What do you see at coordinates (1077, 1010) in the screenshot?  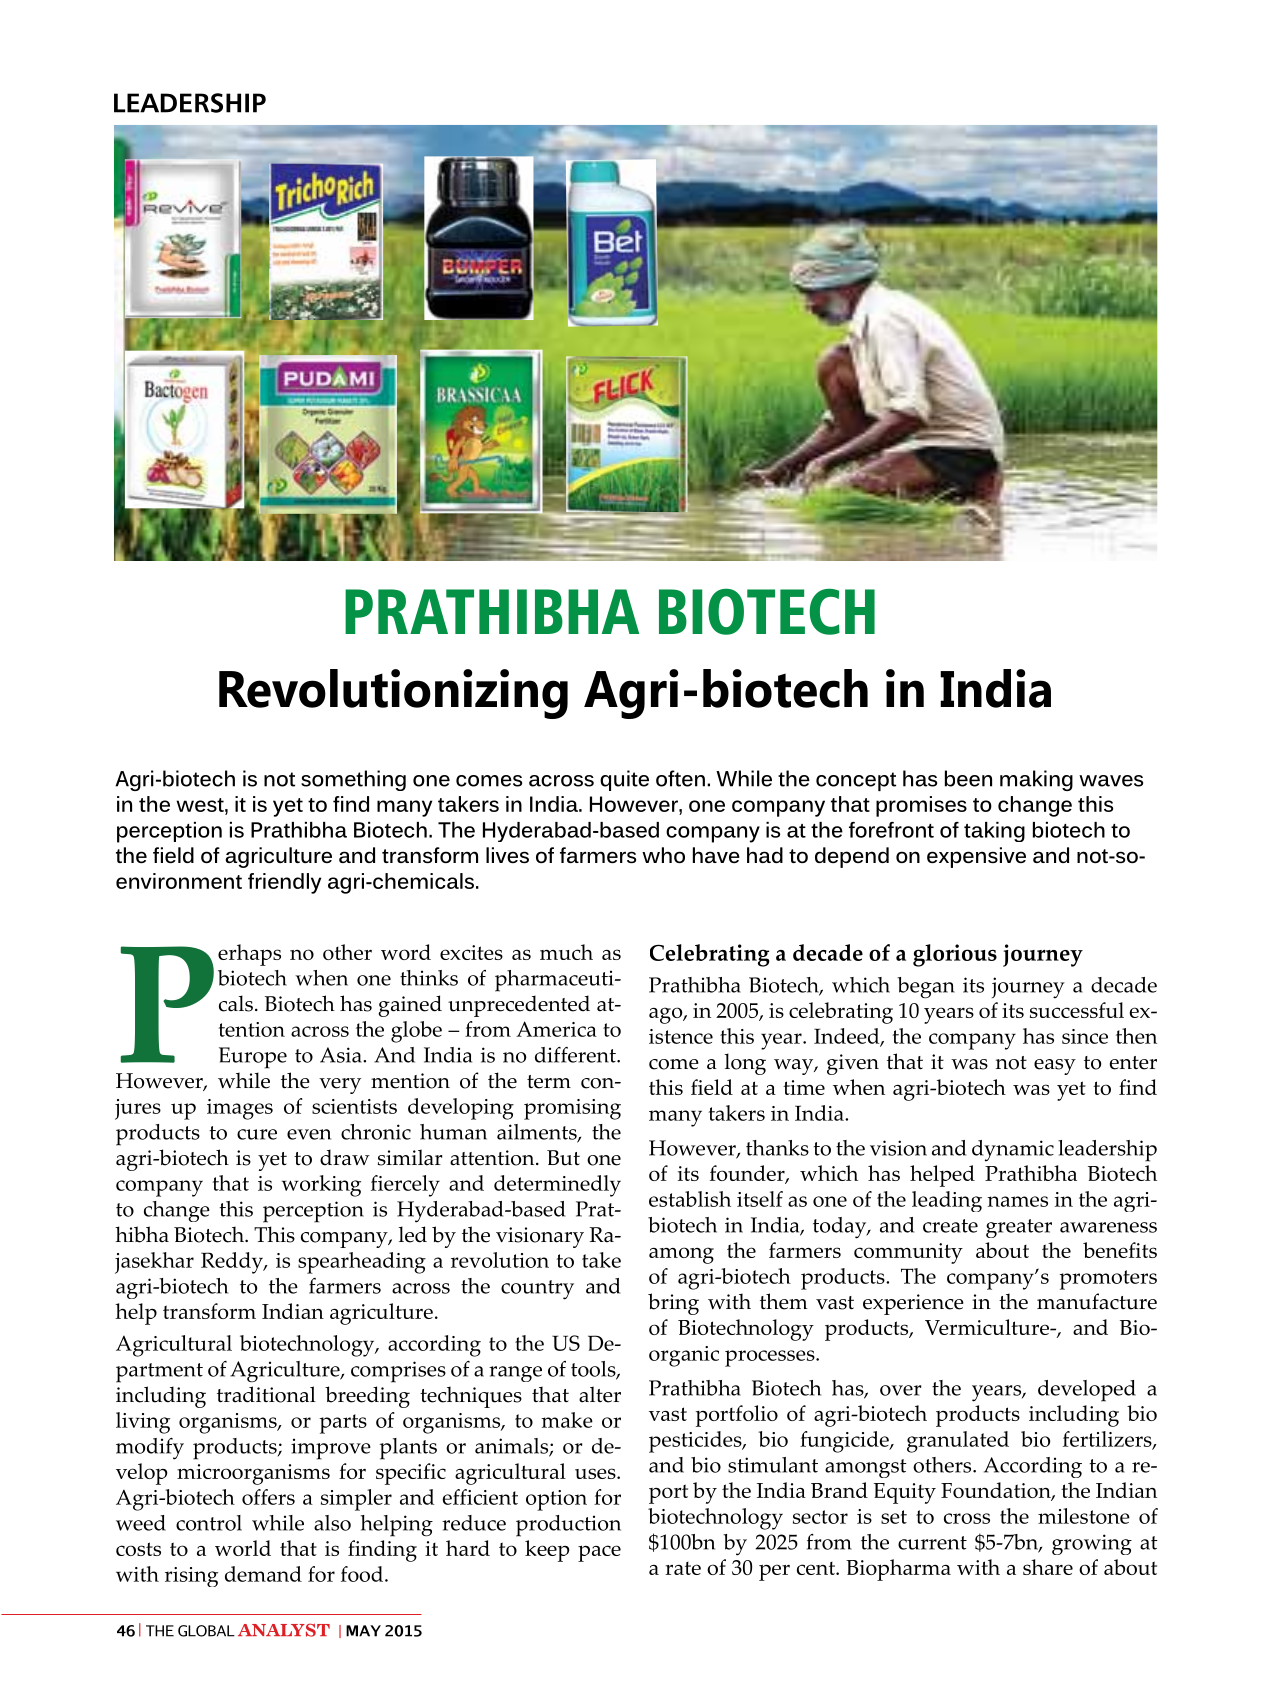 I see `successful` at bounding box center [1077, 1010].
